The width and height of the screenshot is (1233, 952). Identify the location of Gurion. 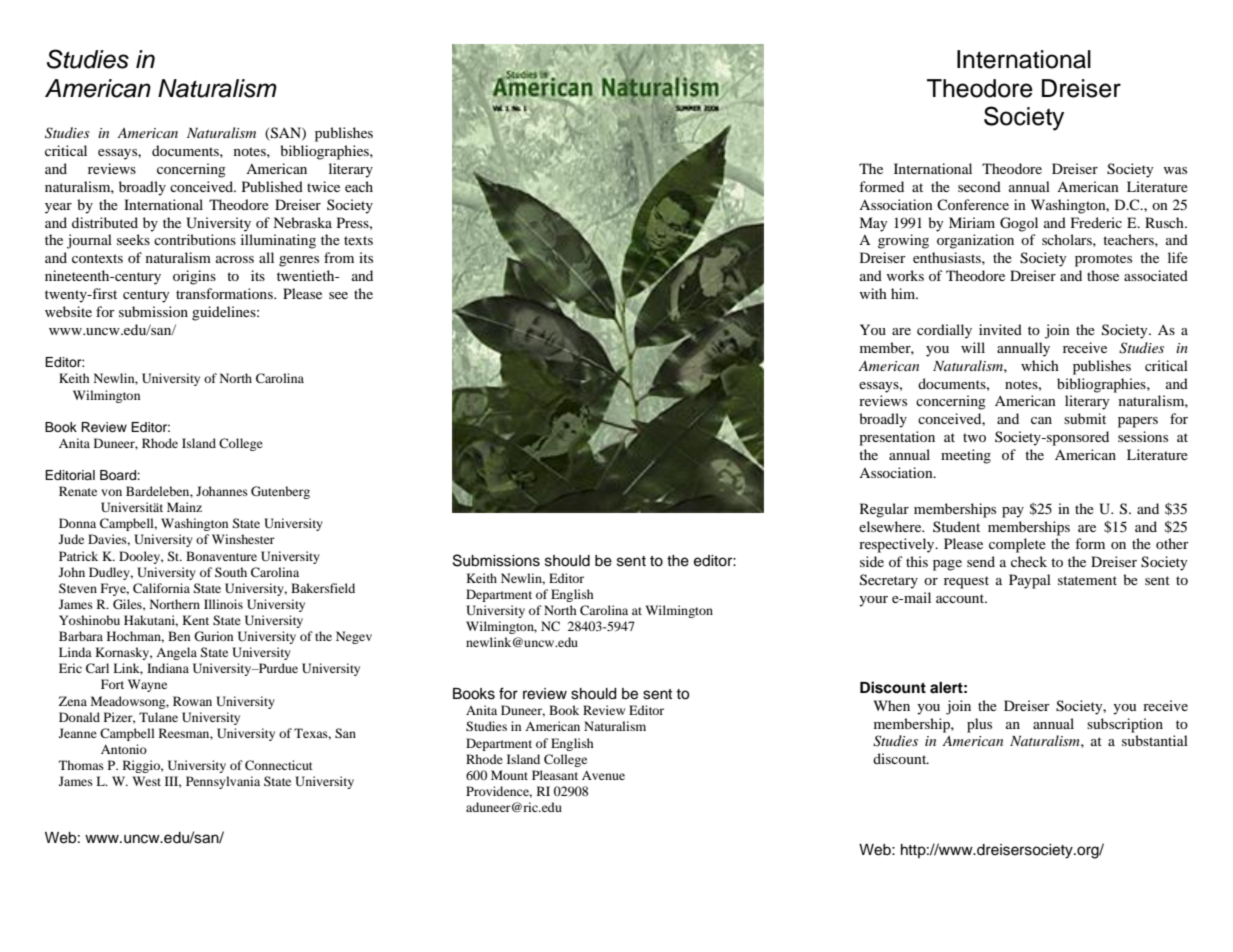
(213, 636).
